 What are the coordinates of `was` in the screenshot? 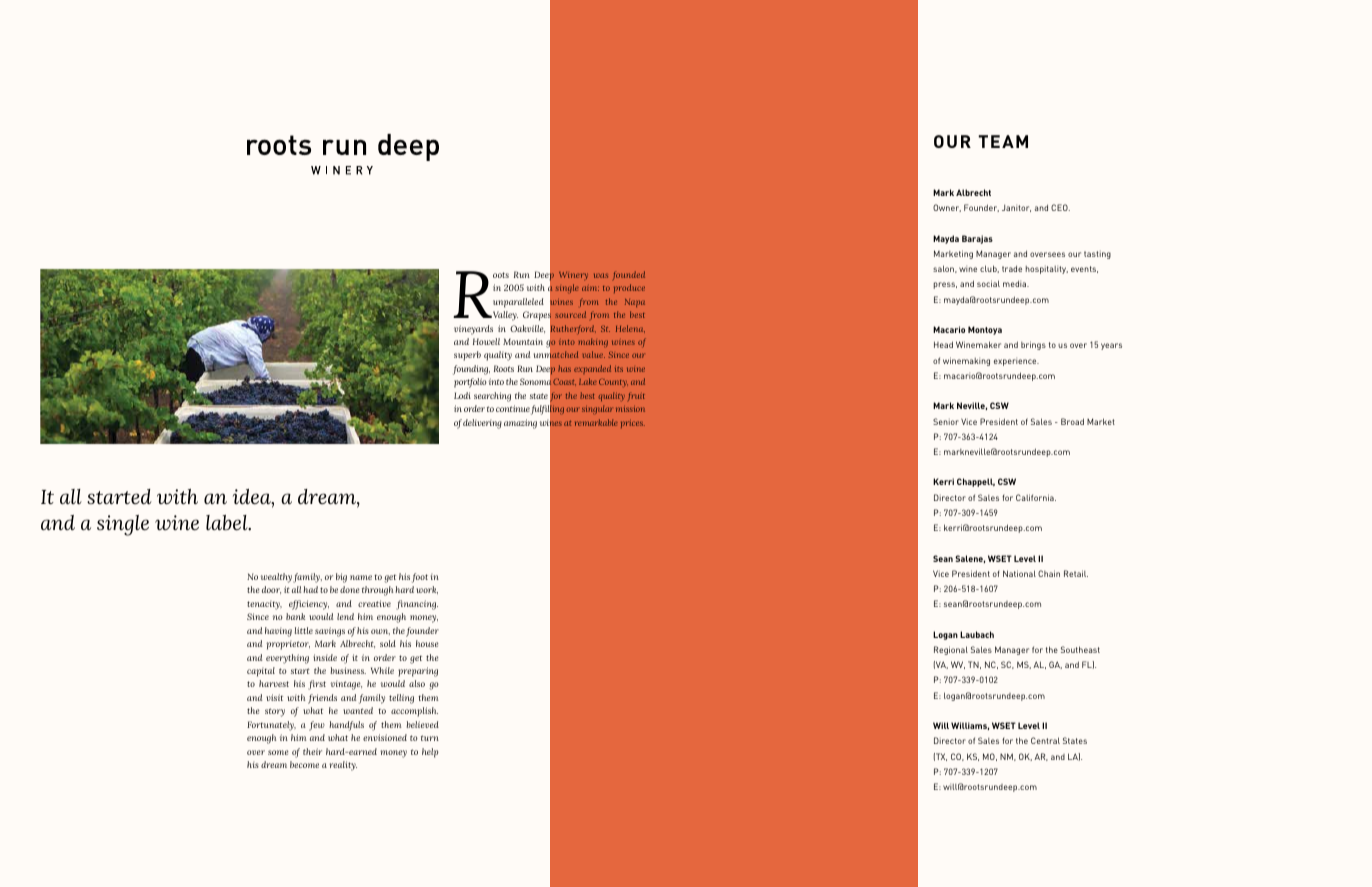 It's located at (601, 275).
